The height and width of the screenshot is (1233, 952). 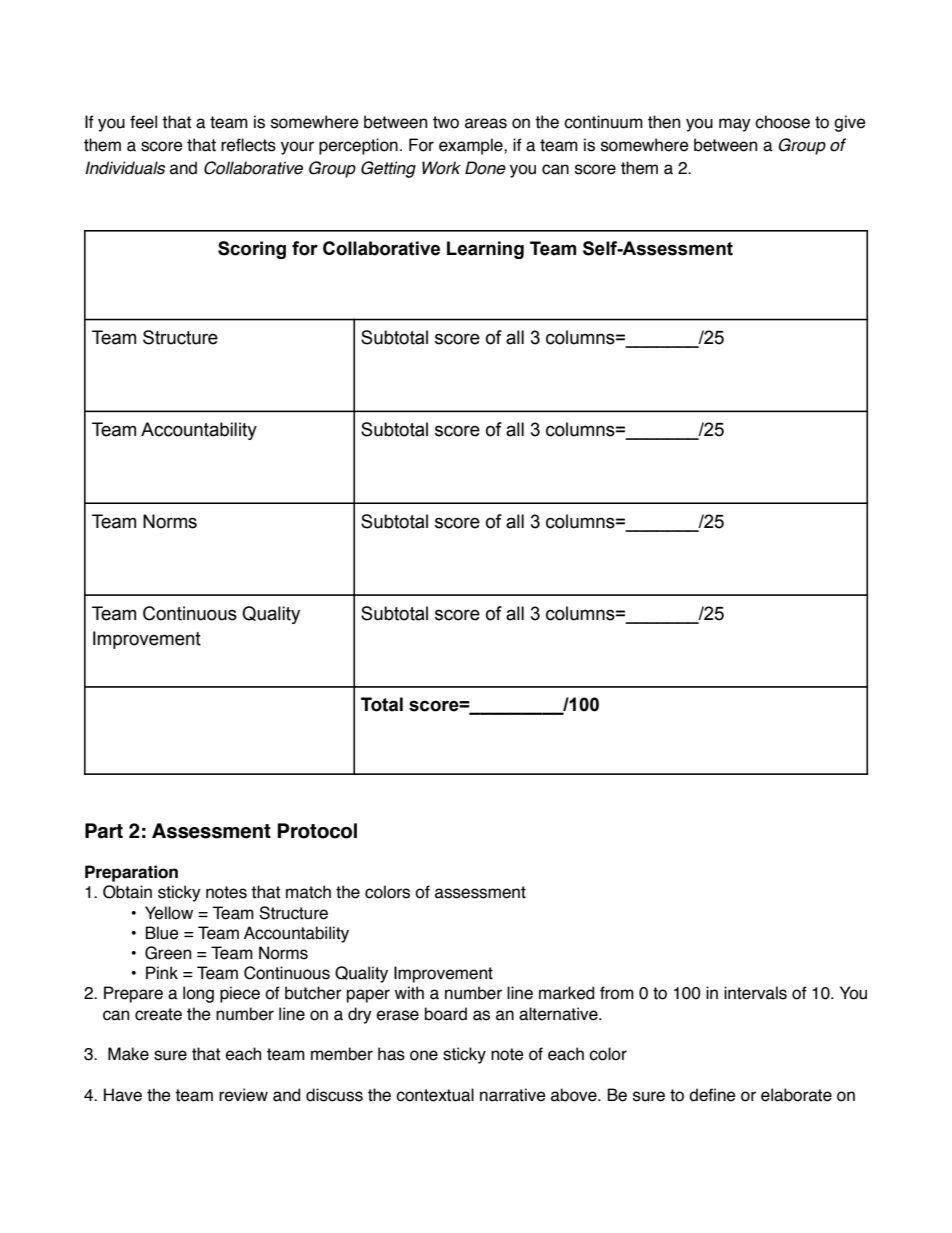 I want to click on intervals, so click(x=755, y=993).
